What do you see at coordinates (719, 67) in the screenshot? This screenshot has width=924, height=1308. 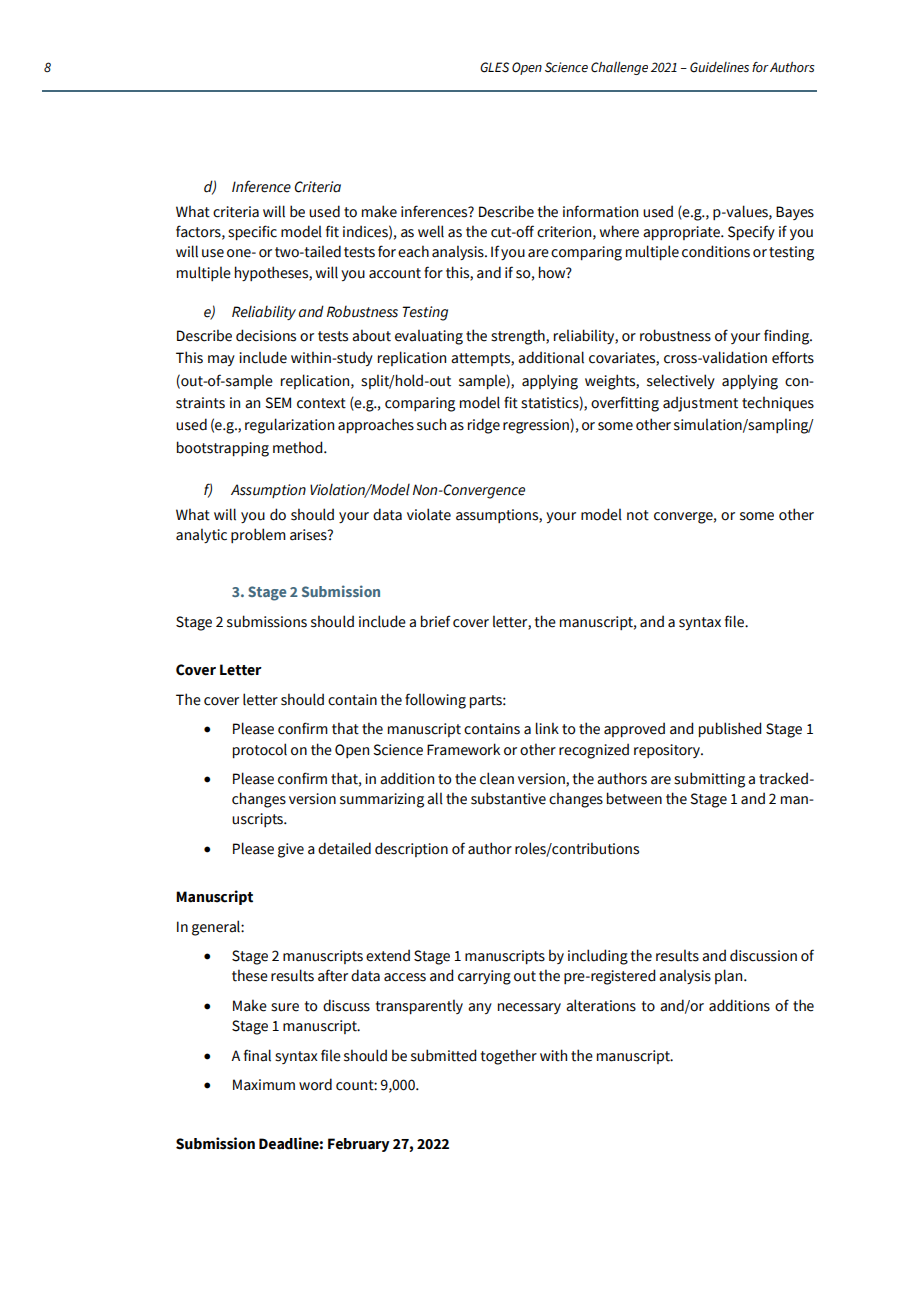 I see `Guidelines` at bounding box center [719, 67].
